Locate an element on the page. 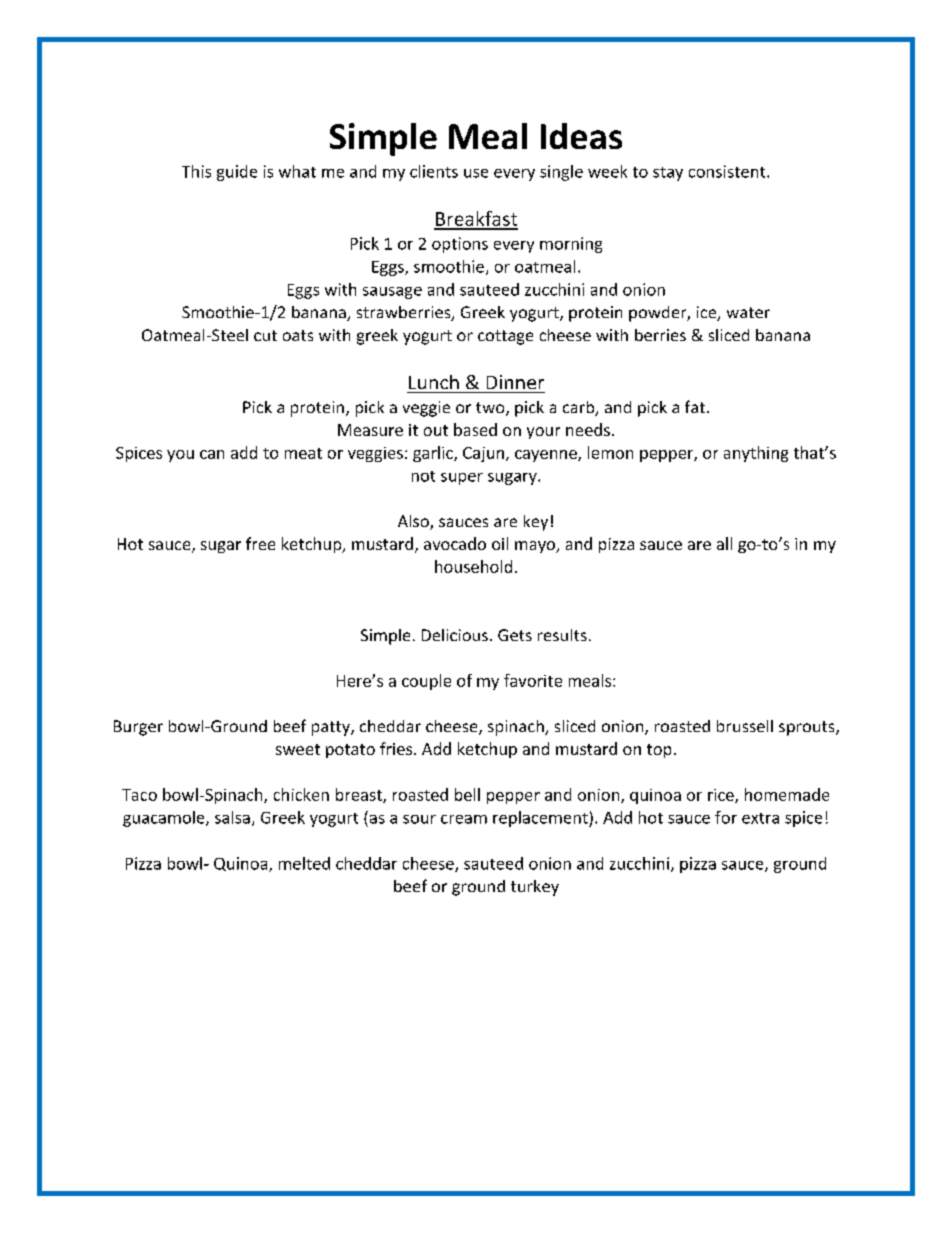 The height and width of the page is (1233, 952). clients is located at coordinates (434, 171).
